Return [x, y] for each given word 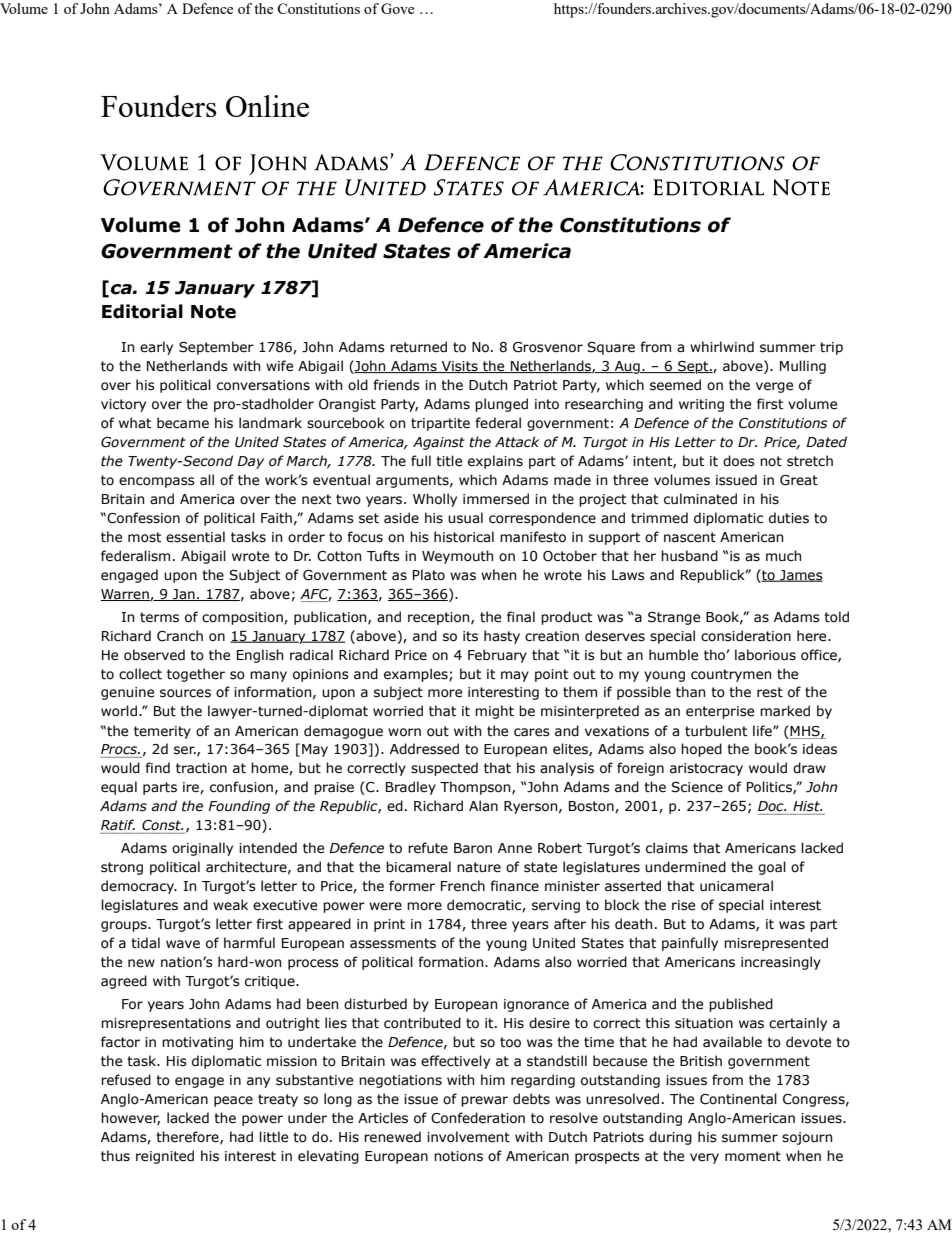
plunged [501, 405]
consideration [746, 636]
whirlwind [722, 346]
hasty [502, 637]
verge [774, 387]
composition [243, 618]
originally [202, 849]
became [183, 423]
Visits [460, 367]
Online [267, 106]
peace [233, 1101]
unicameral [736, 886]
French [463, 886]
